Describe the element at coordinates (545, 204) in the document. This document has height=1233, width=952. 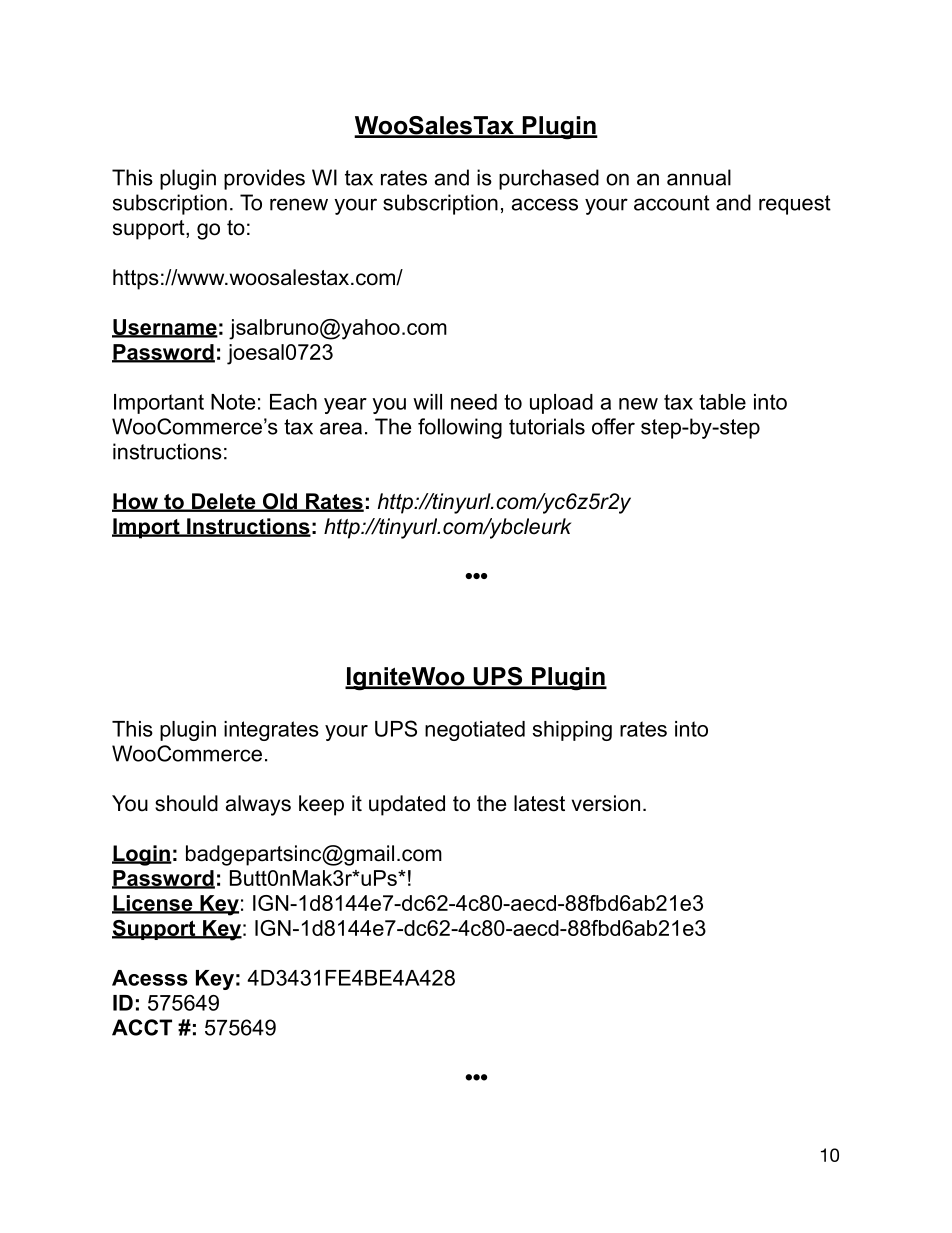
I see `access` at that location.
